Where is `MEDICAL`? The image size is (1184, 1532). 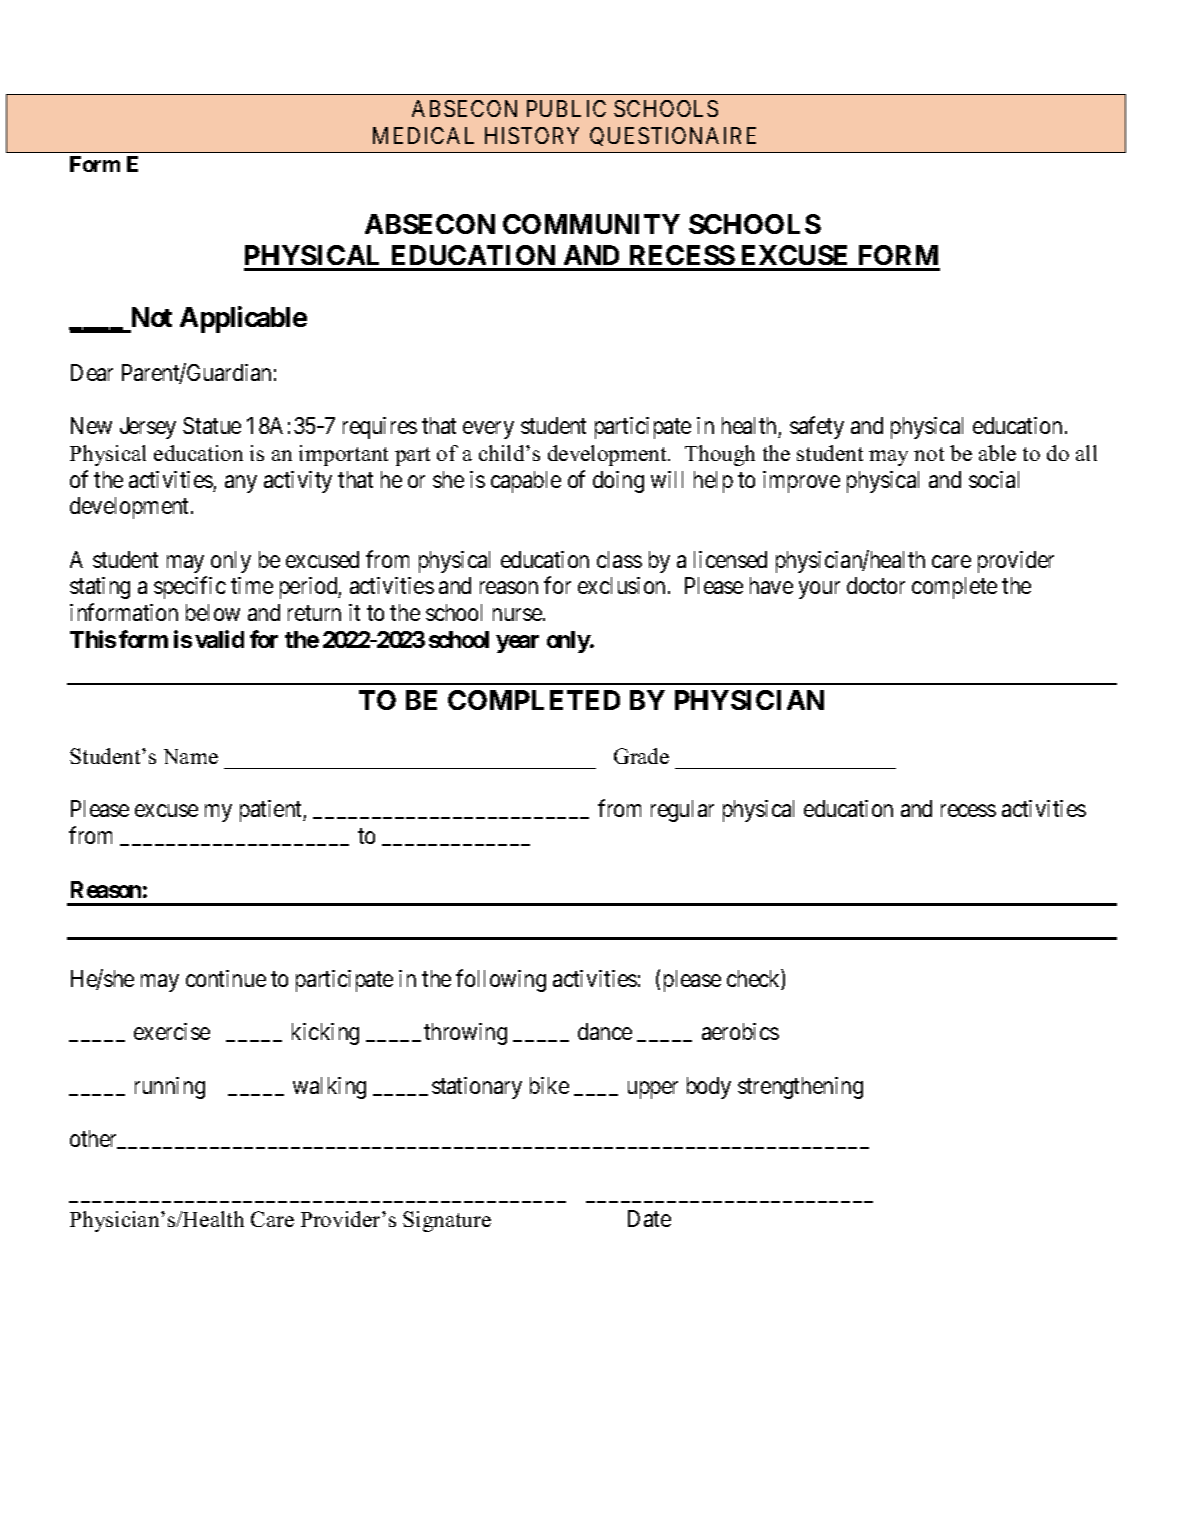 MEDICAL is located at coordinates (423, 135).
